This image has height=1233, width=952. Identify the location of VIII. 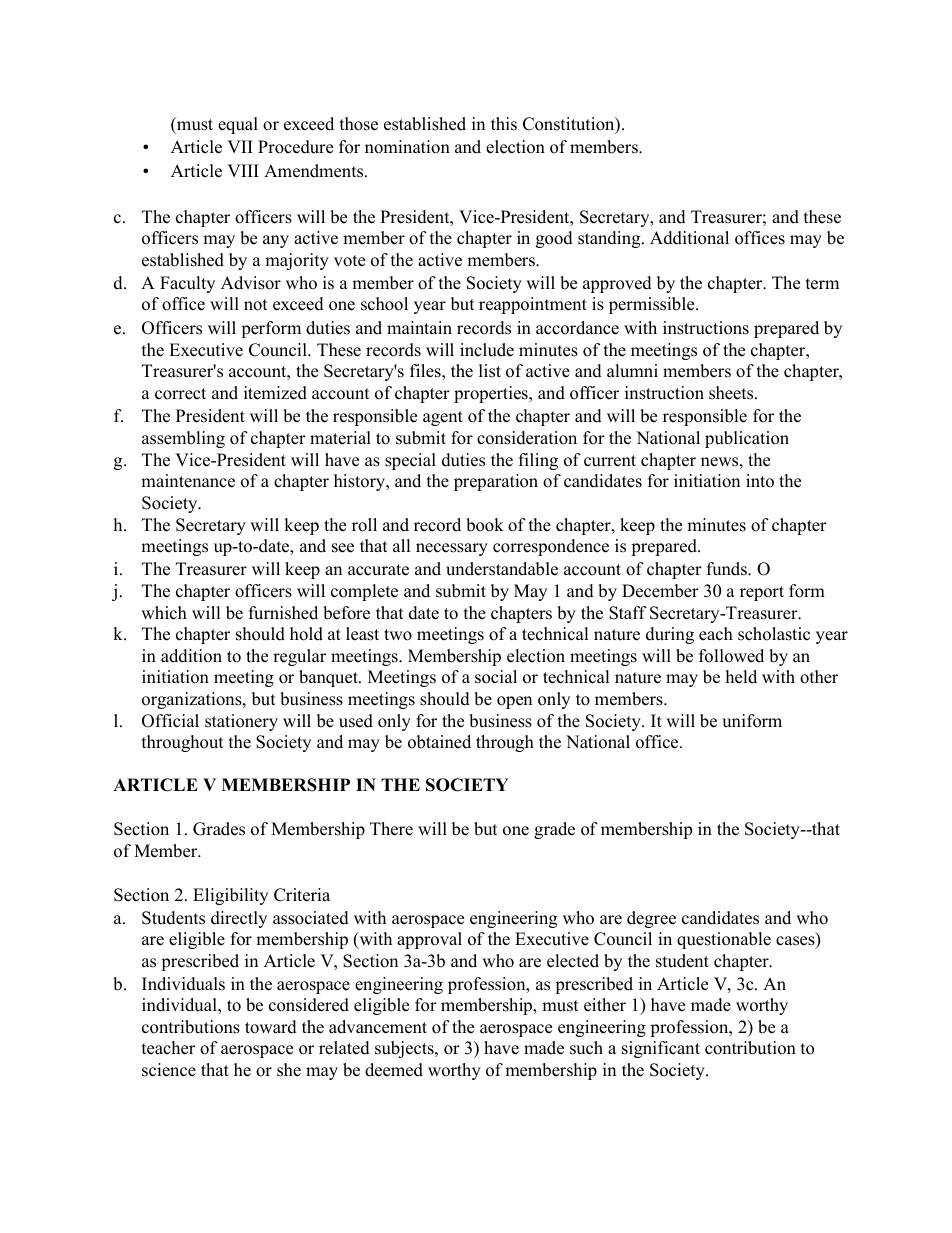
(243, 170).
